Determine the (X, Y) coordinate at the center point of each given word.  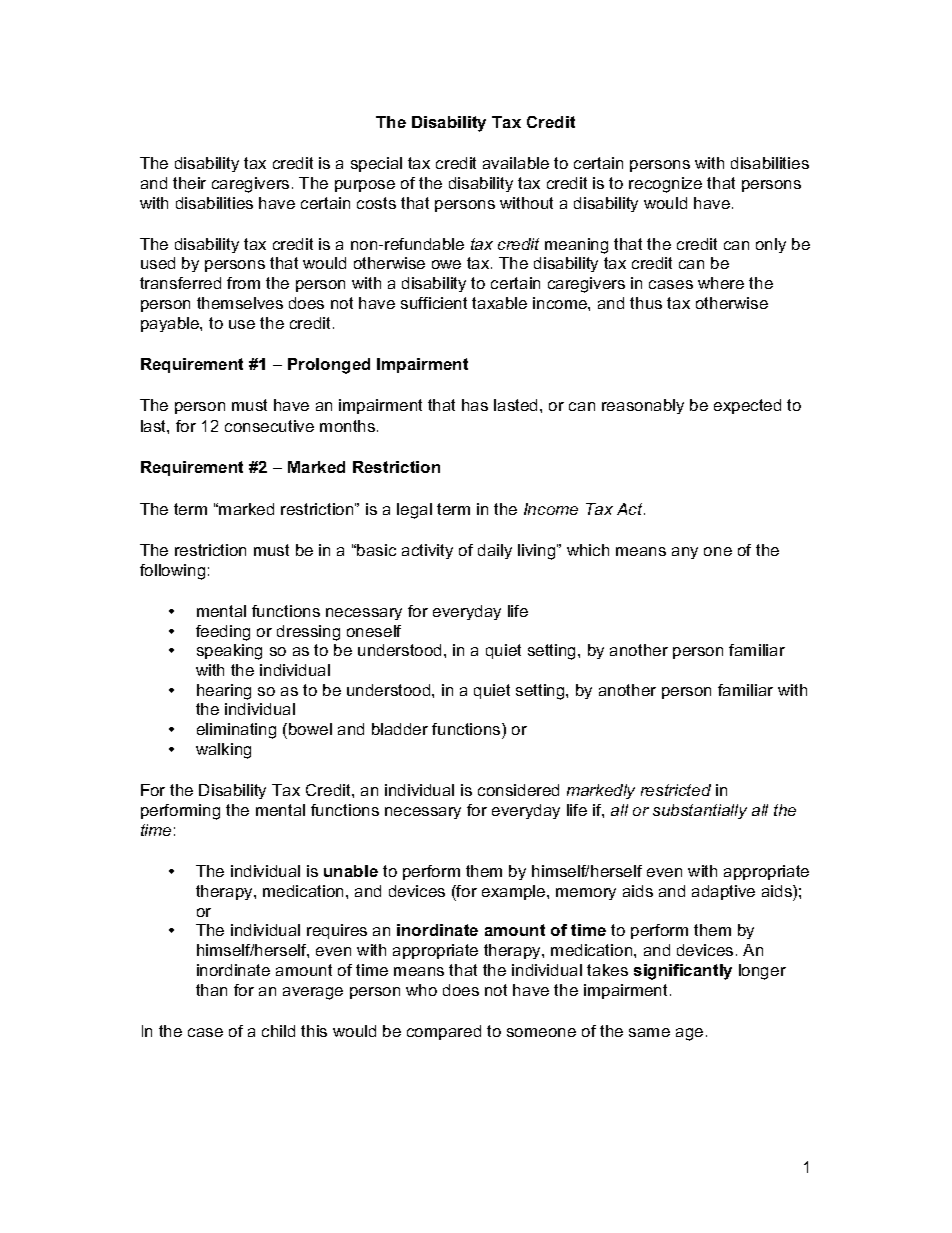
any (685, 553)
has (475, 405)
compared (444, 1032)
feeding (223, 633)
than (211, 990)
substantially (700, 811)
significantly (683, 972)
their (189, 183)
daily (495, 551)
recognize (665, 185)
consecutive (269, 426)
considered (518, 790)
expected (747, 406)
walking (223, 751)
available (516, 163)
